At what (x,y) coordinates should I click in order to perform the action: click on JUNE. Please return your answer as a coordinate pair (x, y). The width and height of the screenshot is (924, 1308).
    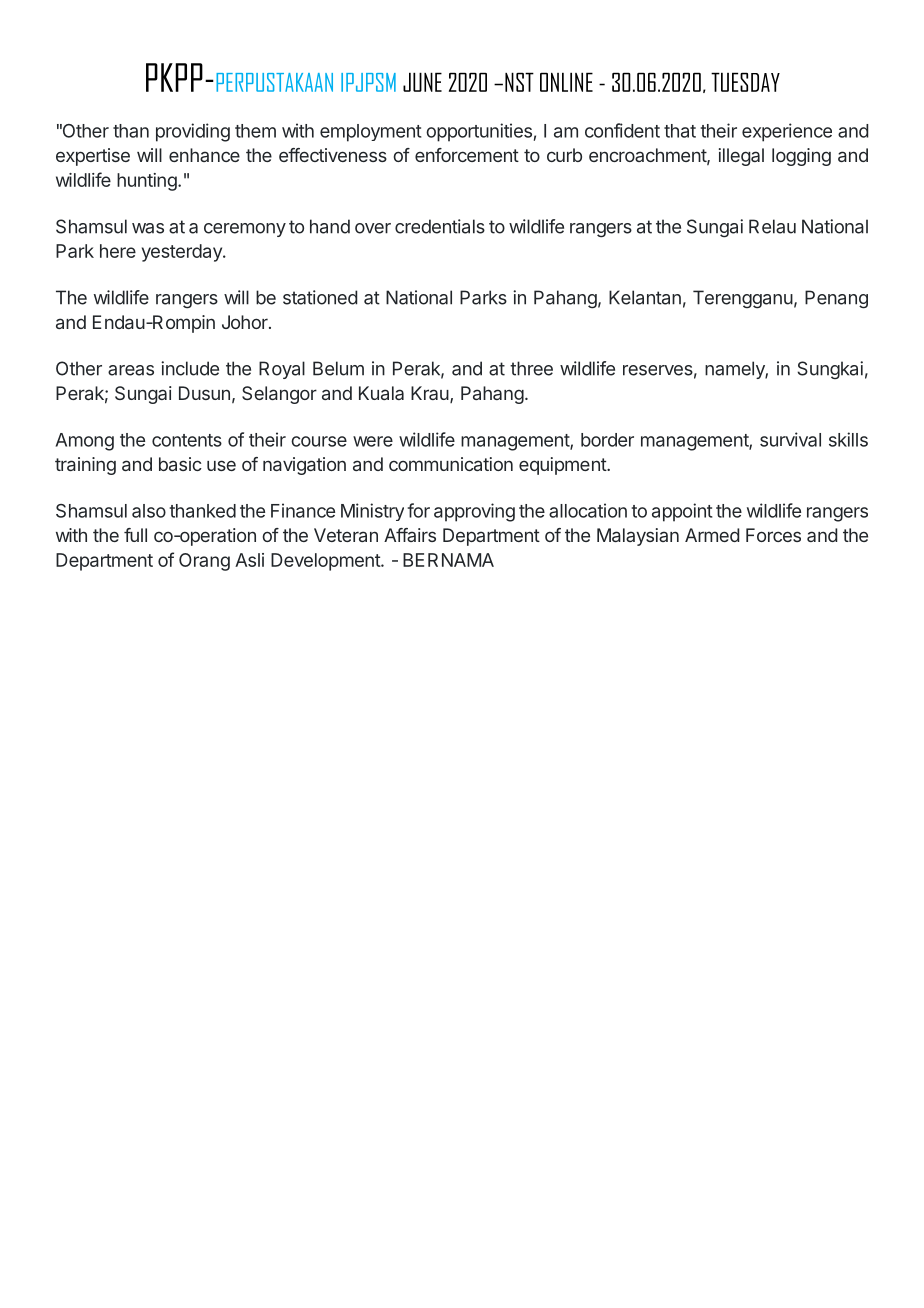
    Looking at the image, I should click on (422, 82).
